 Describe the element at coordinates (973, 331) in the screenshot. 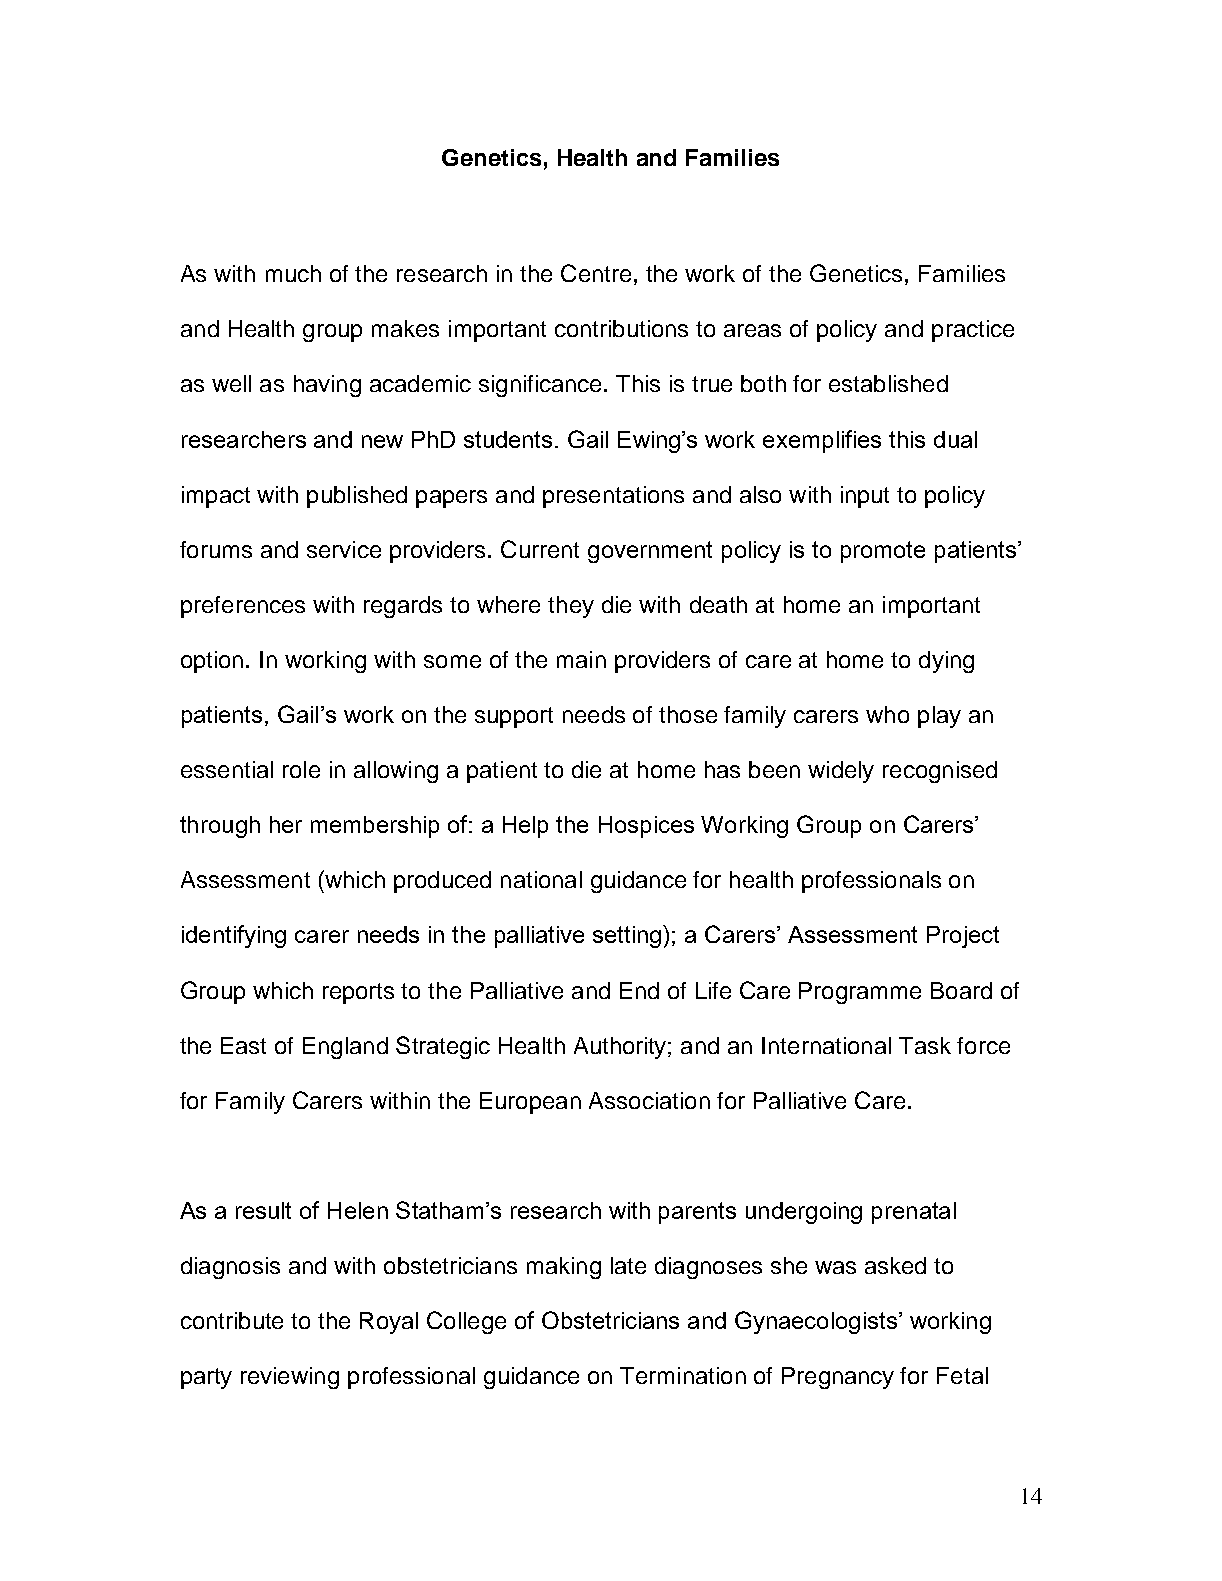

I see `practice` at that location.
